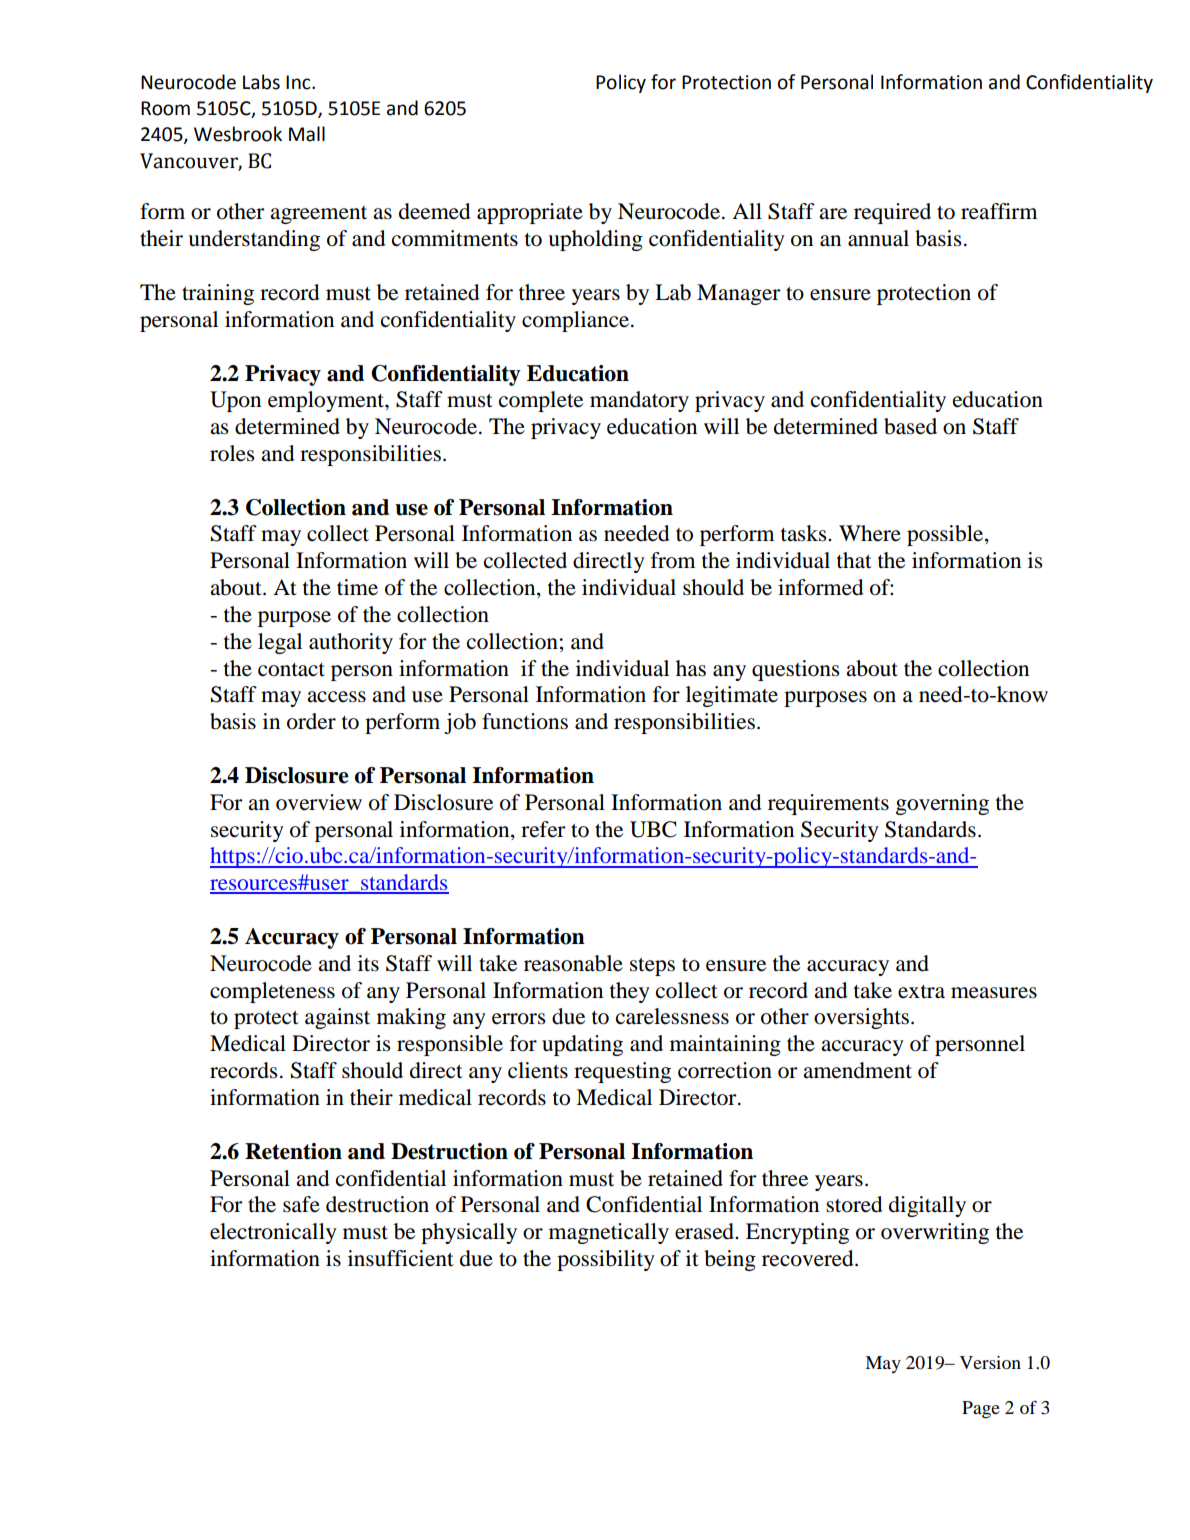 This screenshot has width=1190, height=1540. Describe the element at coordinates (337, 1018) in the screenshot. I see `against` at that location.
